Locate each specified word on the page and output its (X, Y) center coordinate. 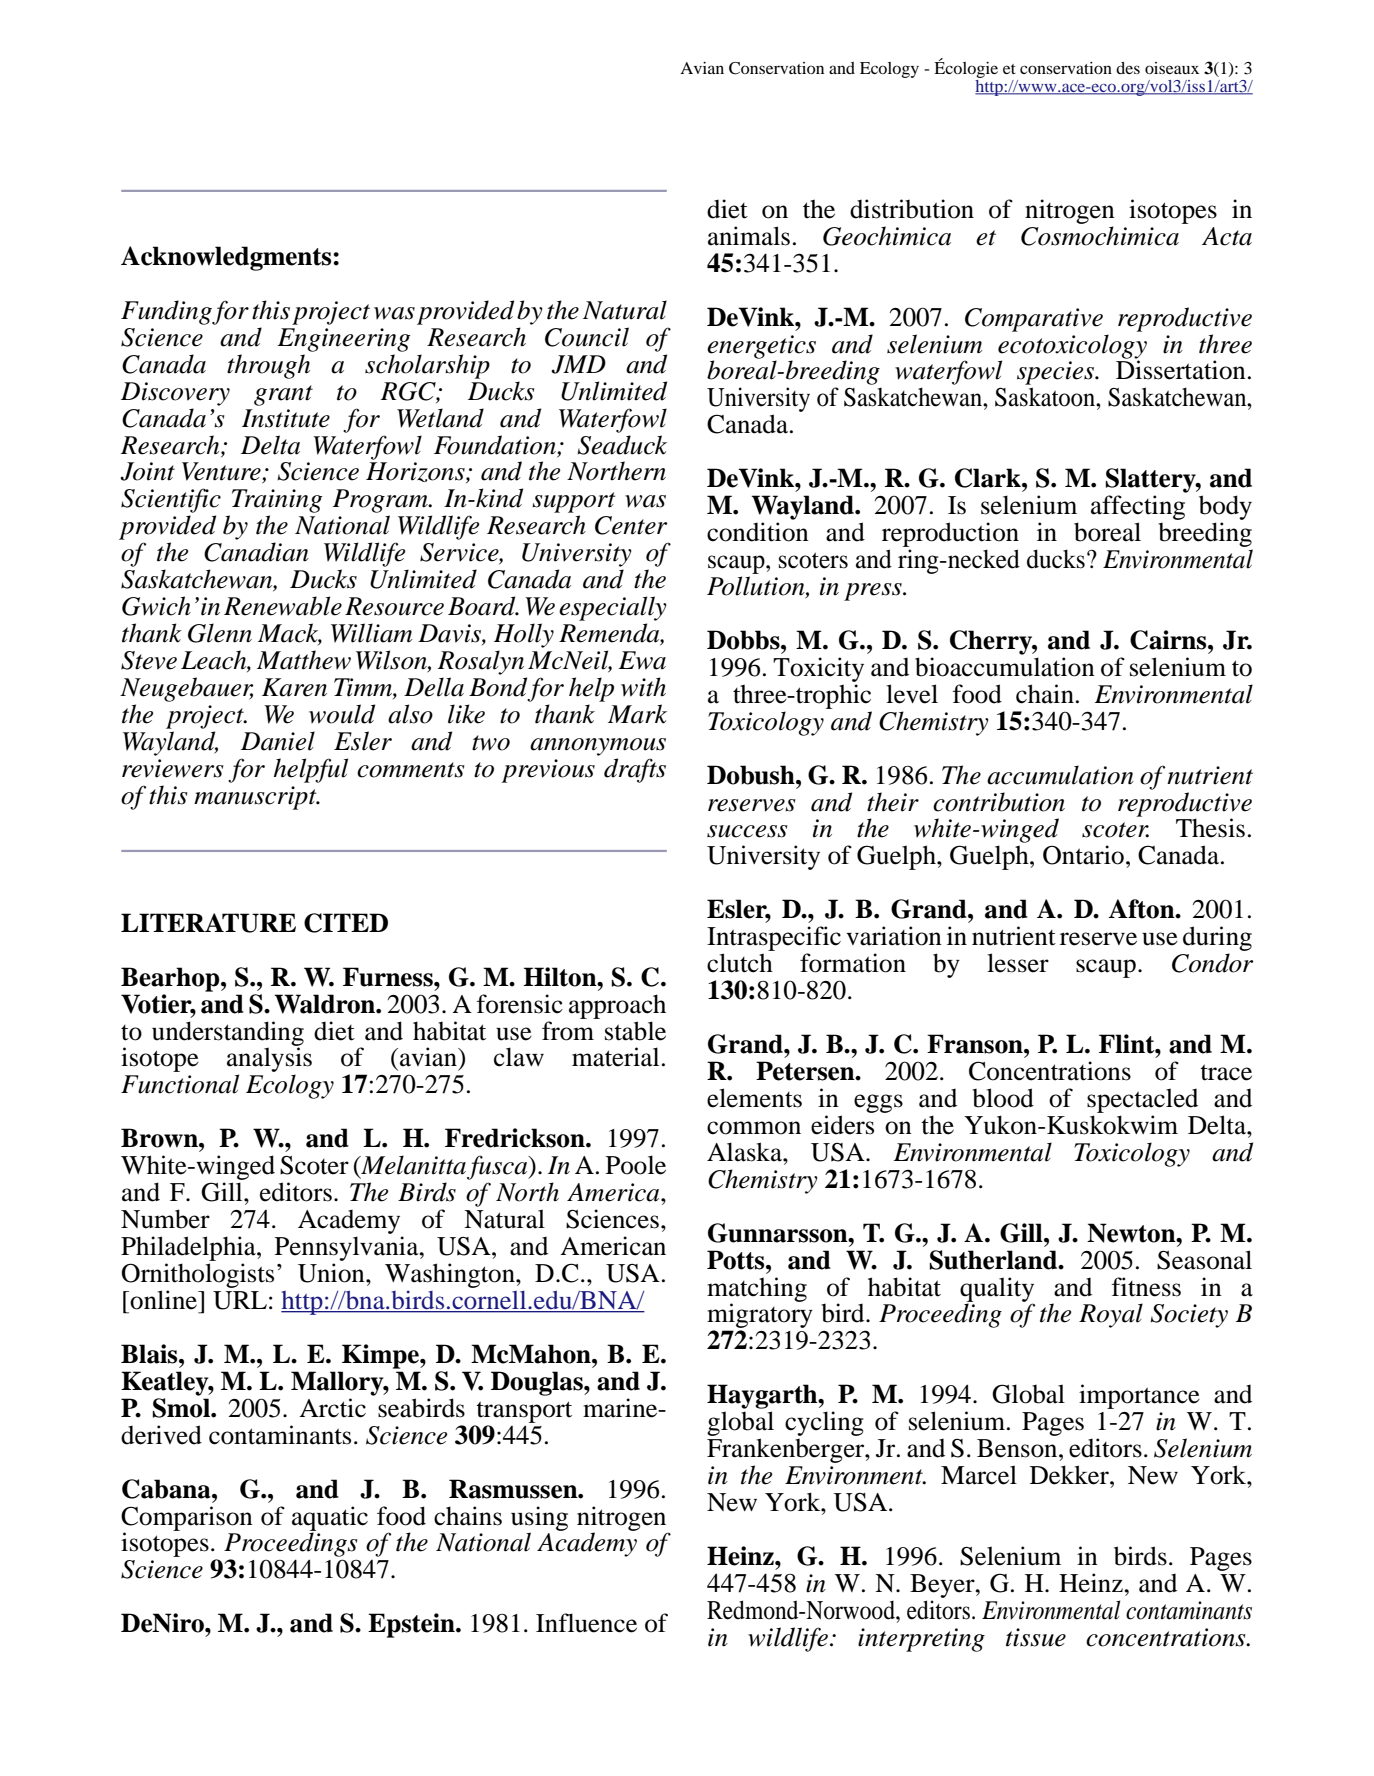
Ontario (1083, 855)
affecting (1138, 507)
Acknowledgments (227, 258)
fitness (1146, 1287)
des (1128, 68)
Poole (636, 1165)
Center (631, 525)
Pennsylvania (348, 1248)
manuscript (256, 798)
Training (277, 501)
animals (749, 236)
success (747, 831)
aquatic (330, 1519)
